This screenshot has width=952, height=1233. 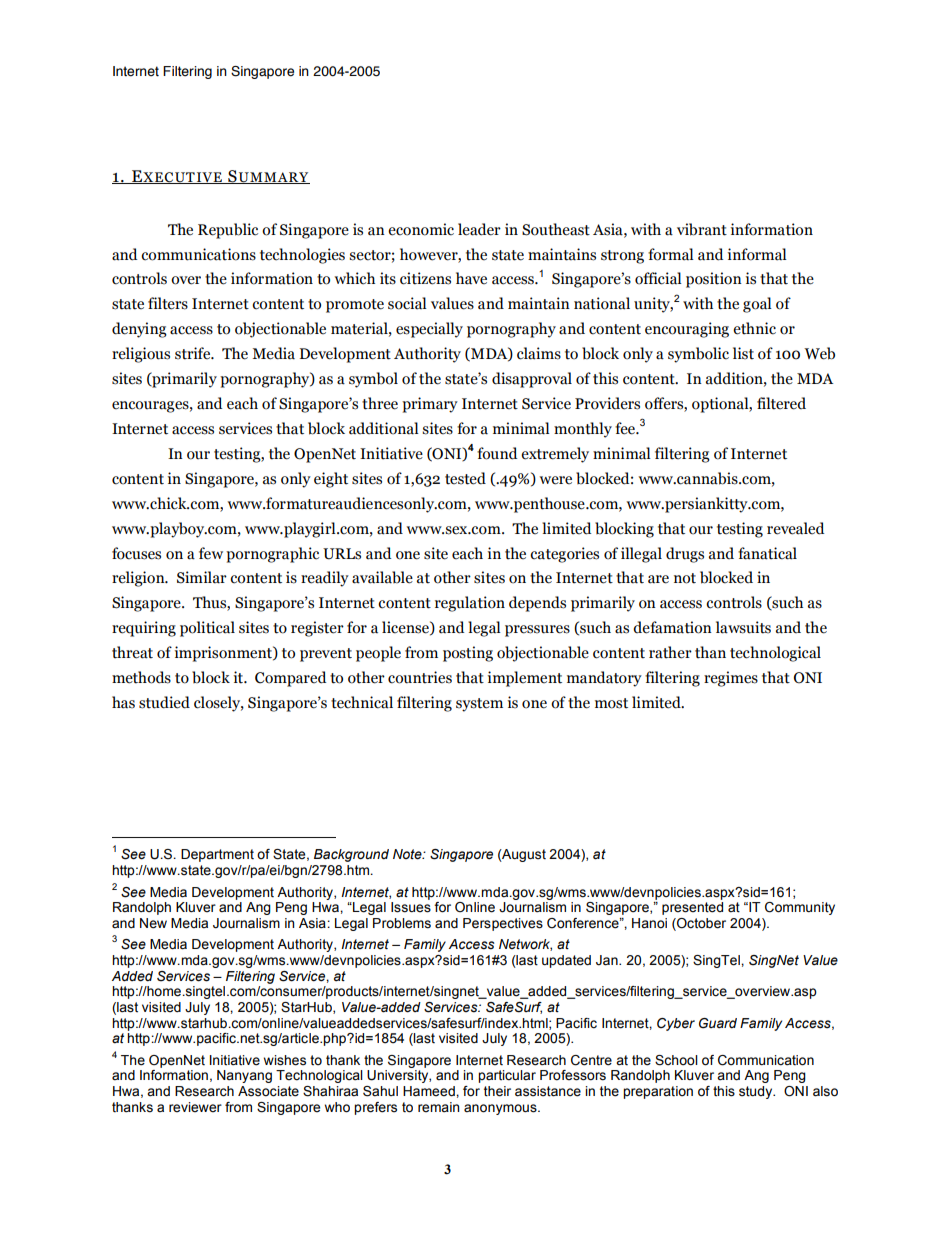 I want to click on have, so click(x=471, y=278).
